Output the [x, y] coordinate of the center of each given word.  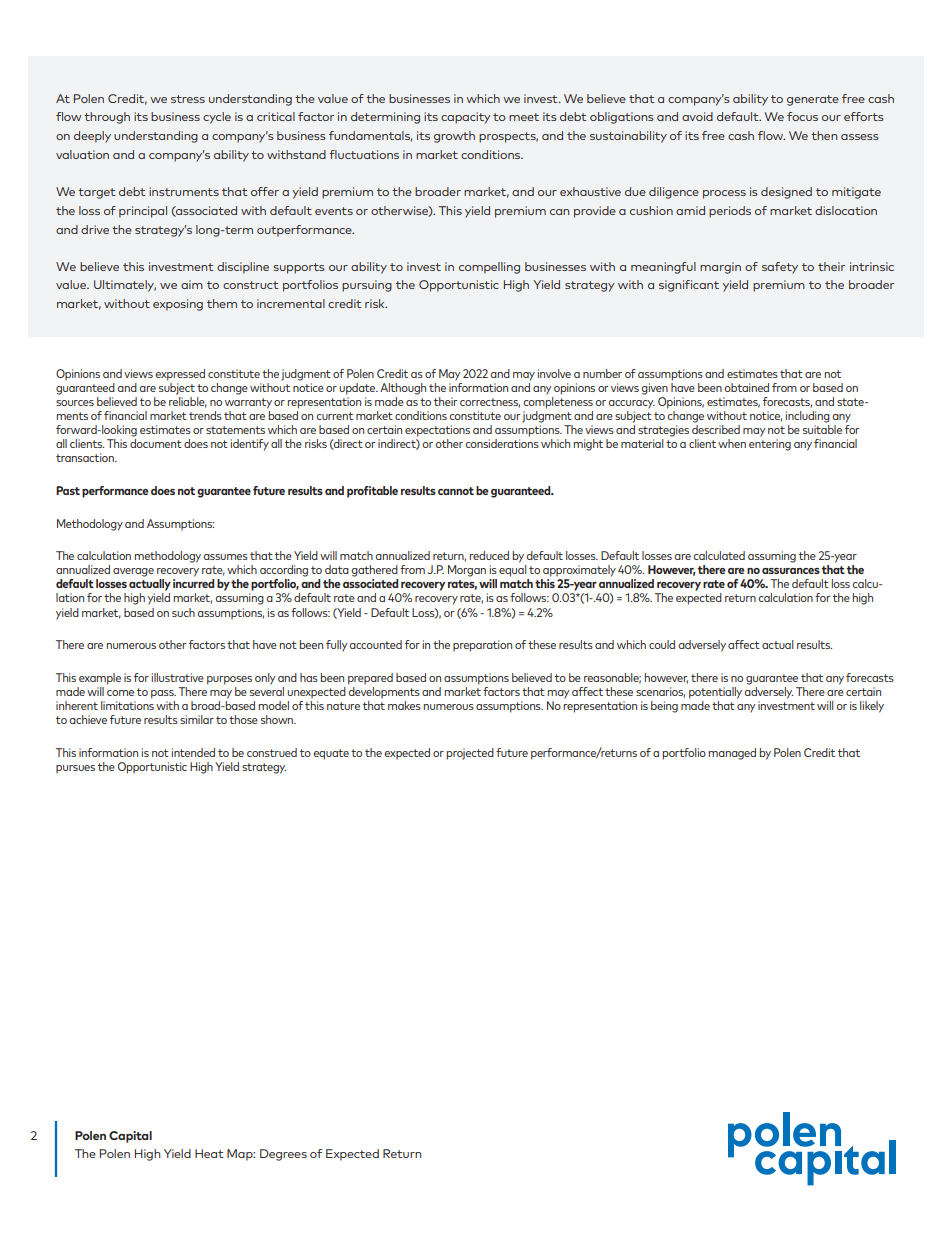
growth [454, 137]
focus [802, 116]
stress [188, 99]
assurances [791, 571]
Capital [130, 1137]
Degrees [283, 1155]
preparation [482, 646]
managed [732, 754]
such [183, 612]
